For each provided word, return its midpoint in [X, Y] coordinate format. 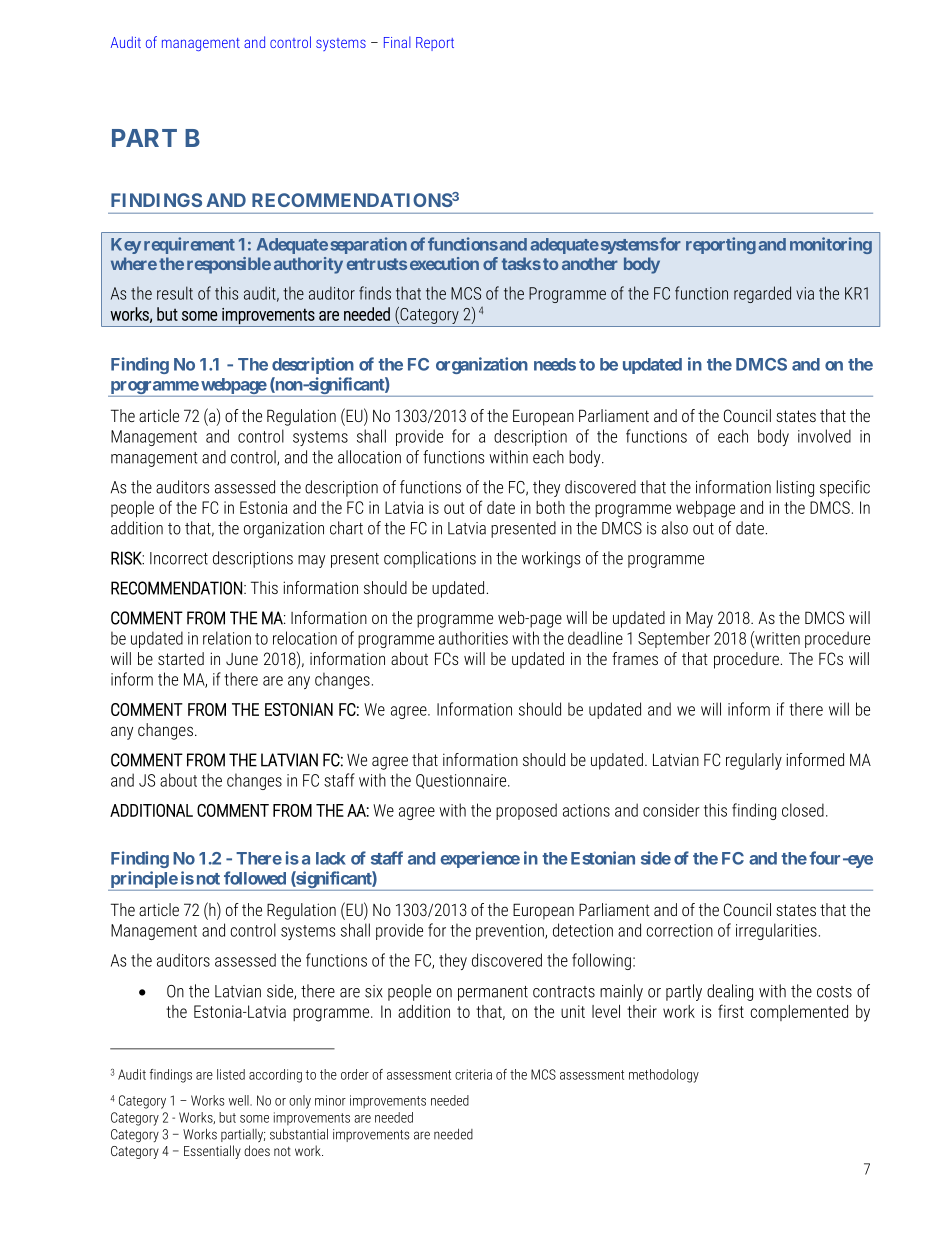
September [674, 639]
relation [227, 638]
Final [397, 42]
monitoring [831, 245]
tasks [521, 263]
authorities [473, 638]
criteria [473, 1074]
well [240, 1100]
